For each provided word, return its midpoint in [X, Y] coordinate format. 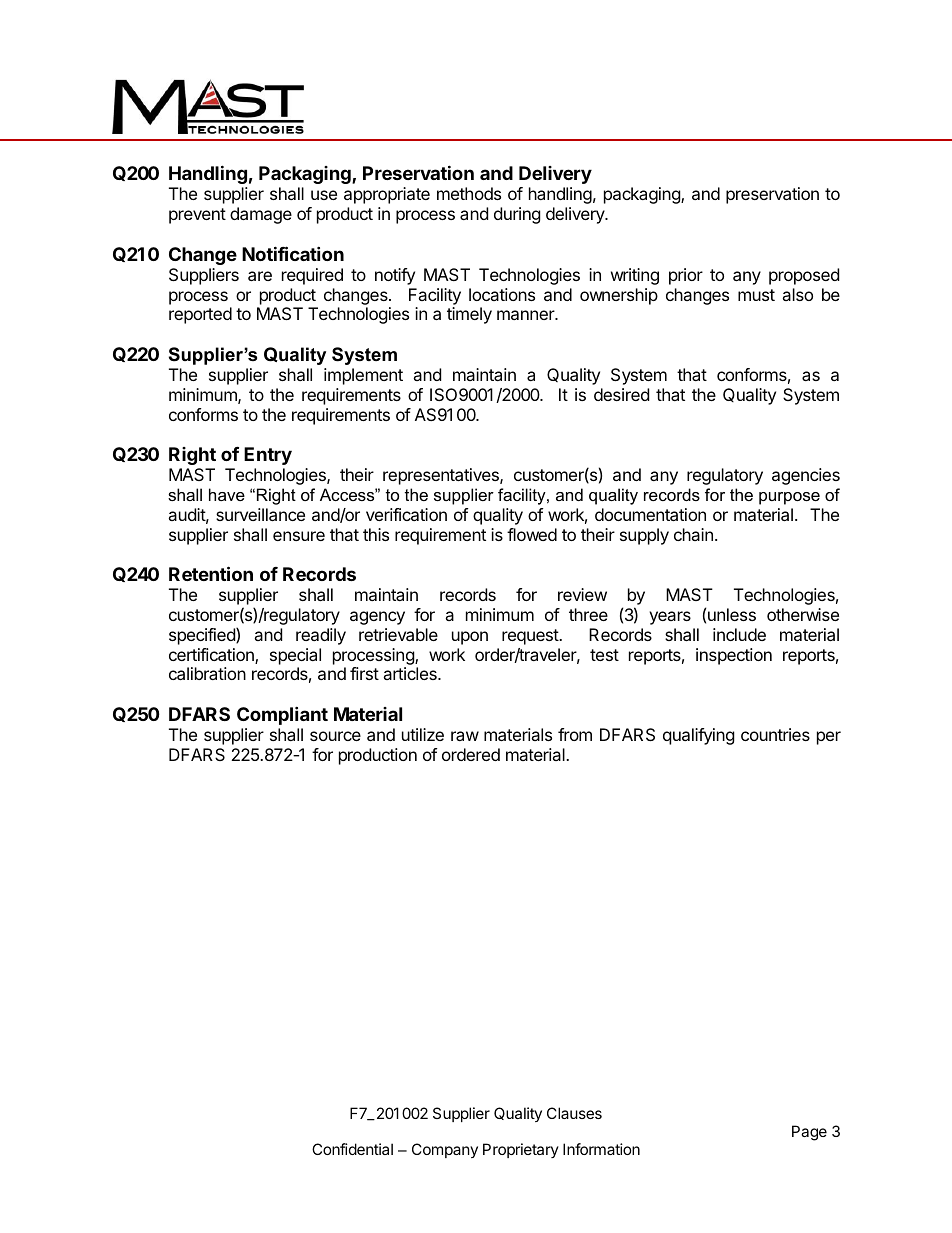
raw [465, 736]
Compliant [282, 715]
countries [775, 734]
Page [809, 1133]
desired [621, 394]
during [517, 215]
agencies [806, 476]
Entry [268, 456]
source [335, 736]
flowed [532, 534]
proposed [804, 276]
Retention [211, 573]
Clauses [574, 1113]
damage [261, 215]
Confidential [352, 1149]
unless [732, 614]
